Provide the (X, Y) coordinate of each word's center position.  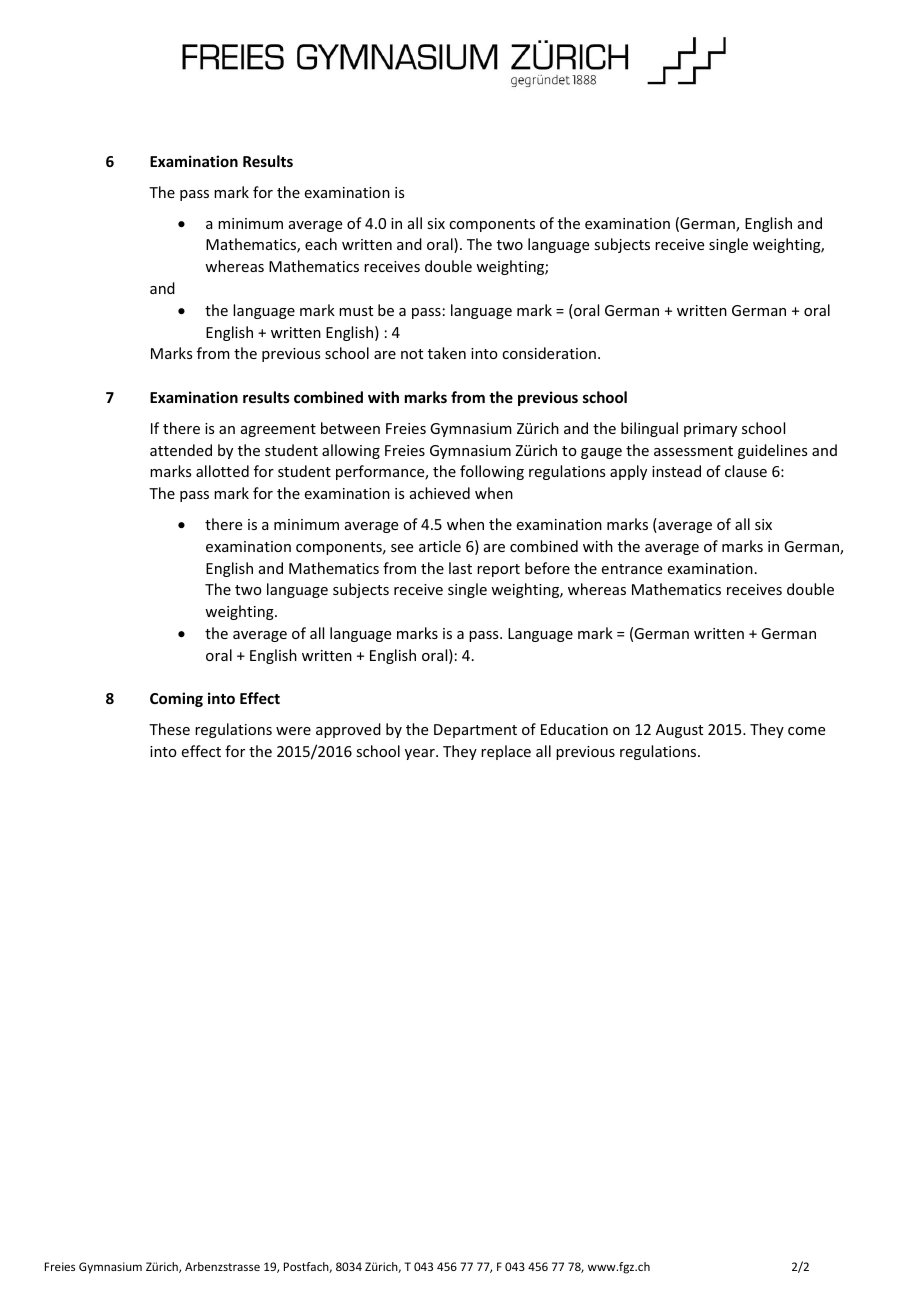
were (293, 731)
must (356, 311)
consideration (549, 353)
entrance (632, 569)
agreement (278, 430)
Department (475, 731)
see (402, 548)
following (492, 472)
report (498, 570)
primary (710, 430)
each (321, 244)
